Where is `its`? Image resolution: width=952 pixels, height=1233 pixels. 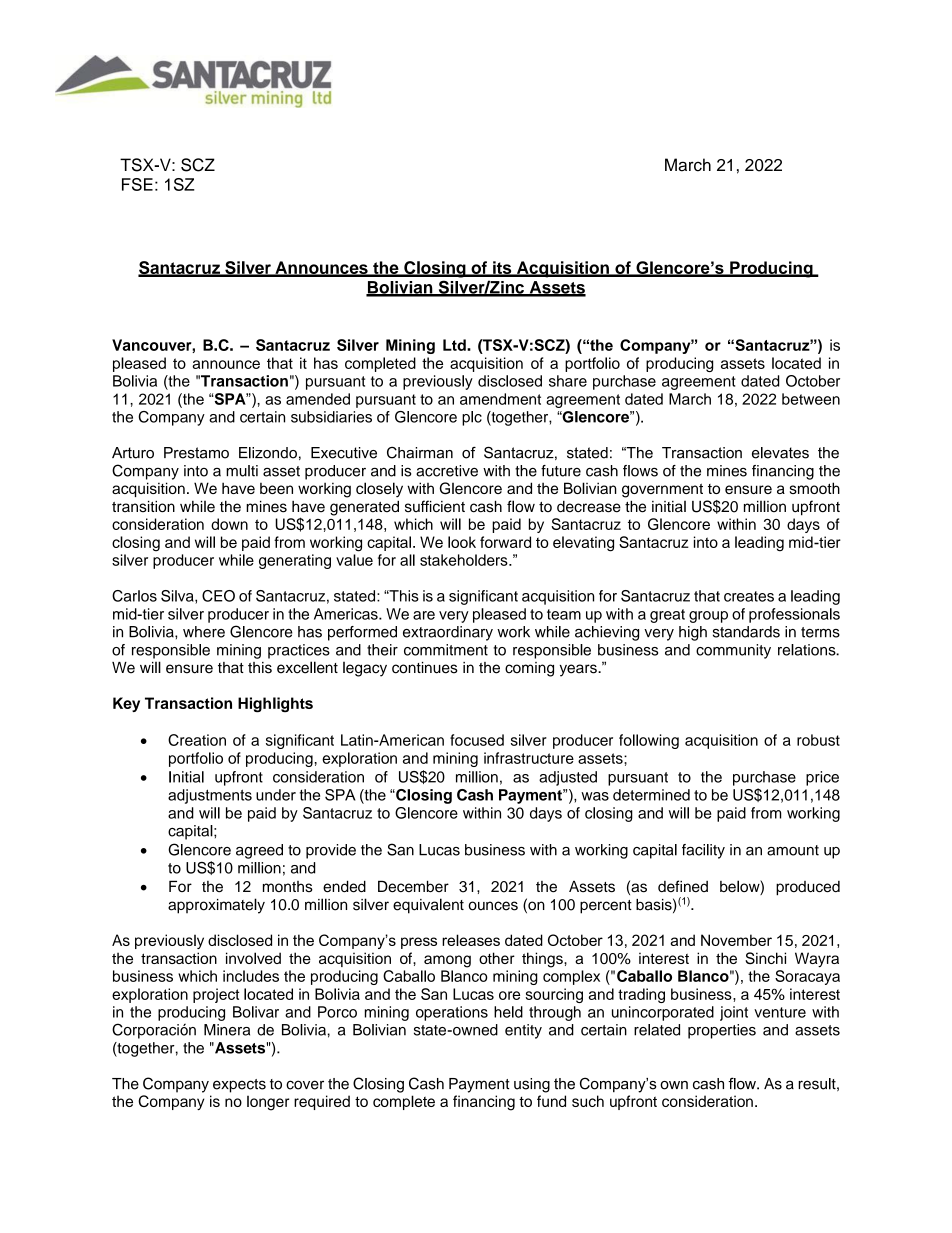
its is located at coordinates (502, 268).
